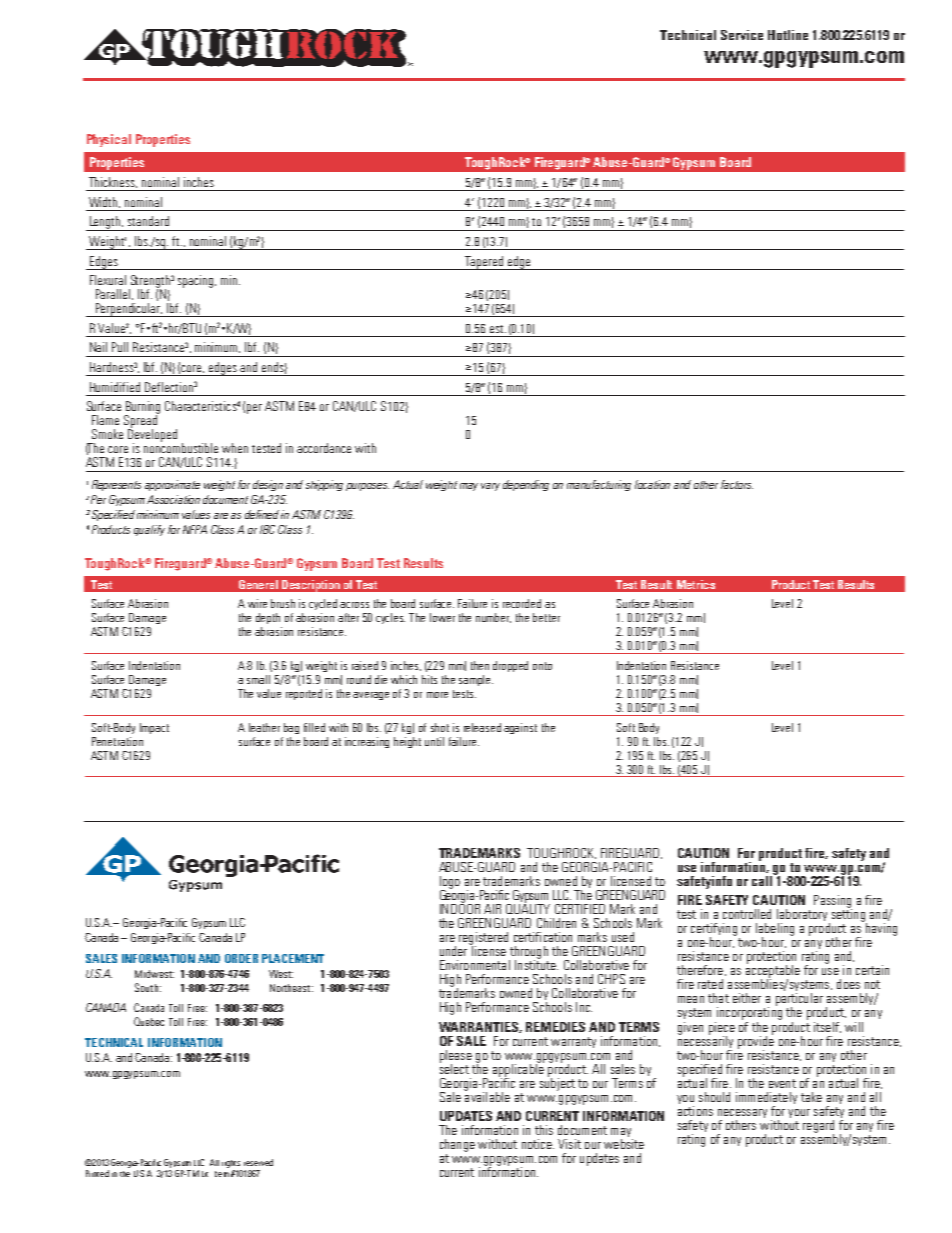 The image size is (952, 1233). What do you see at coordinates (173, 499) in the image?
I see `Association` at bounding box center [173, 499].
